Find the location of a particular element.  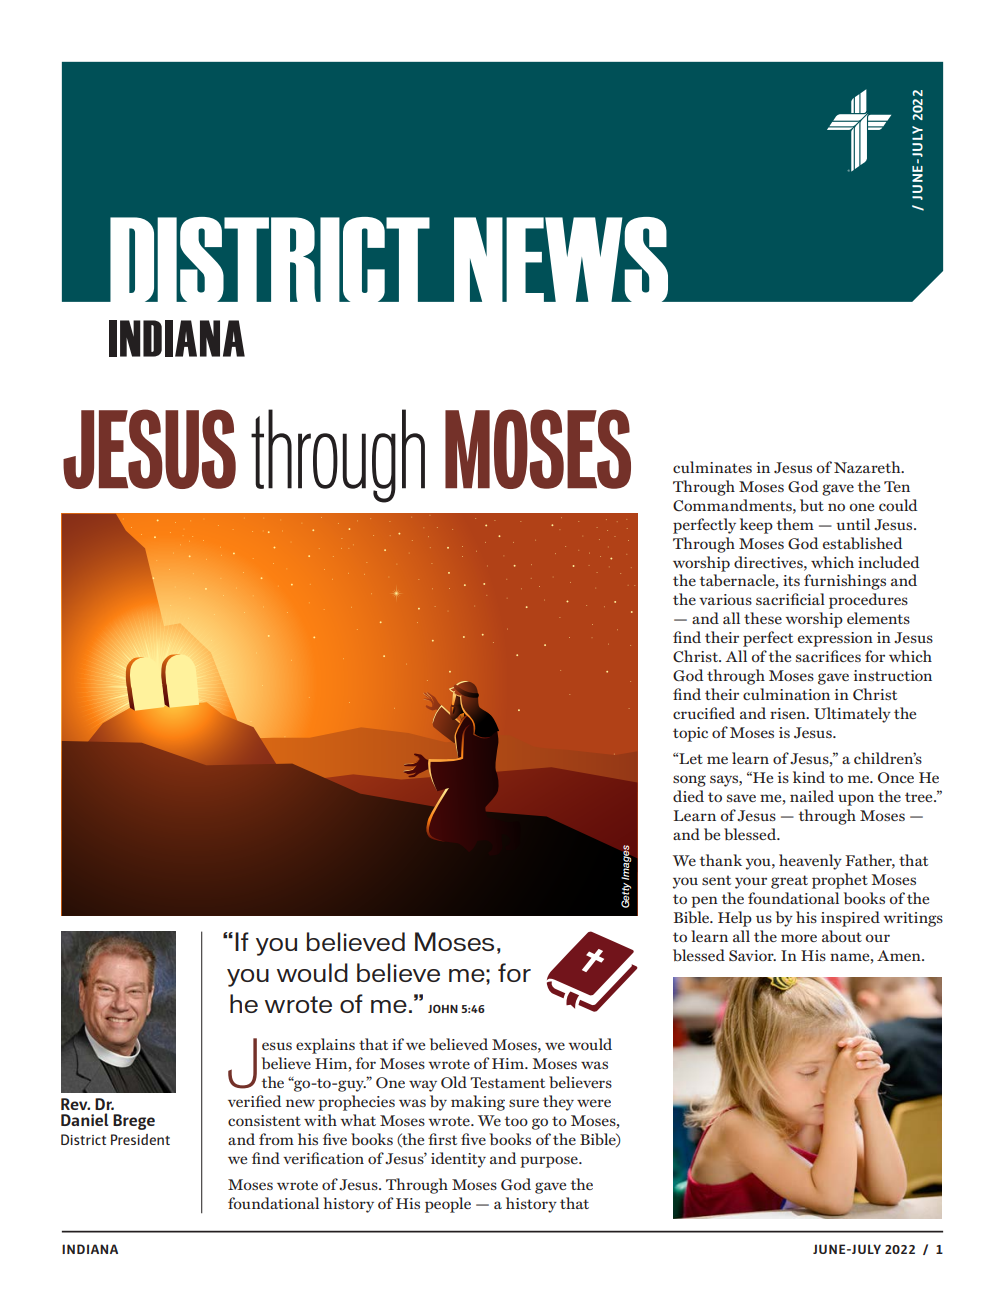

purpose is located at coordinates (550, 1162).
